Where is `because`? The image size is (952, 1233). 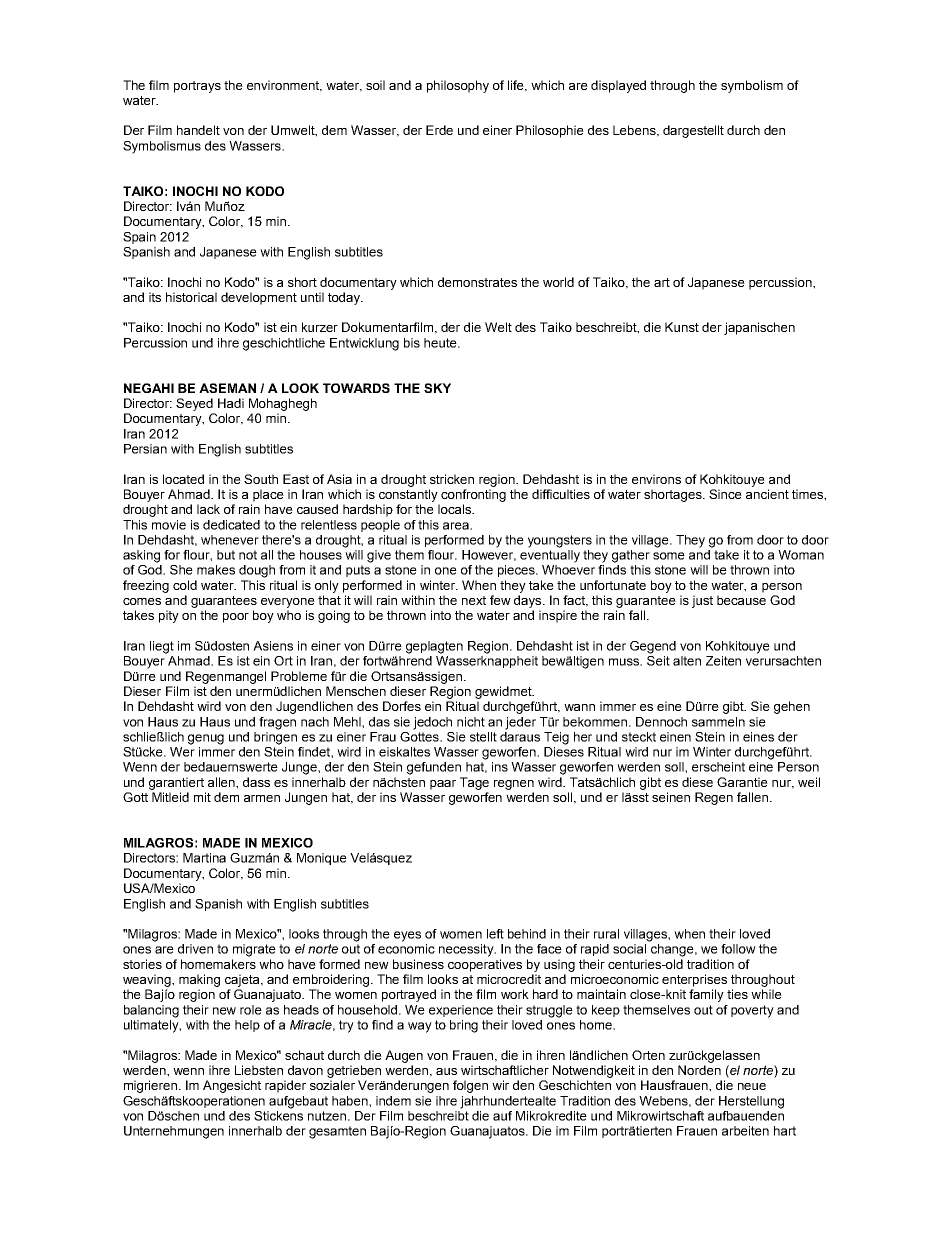
because is located at coordinates (741, 600).
